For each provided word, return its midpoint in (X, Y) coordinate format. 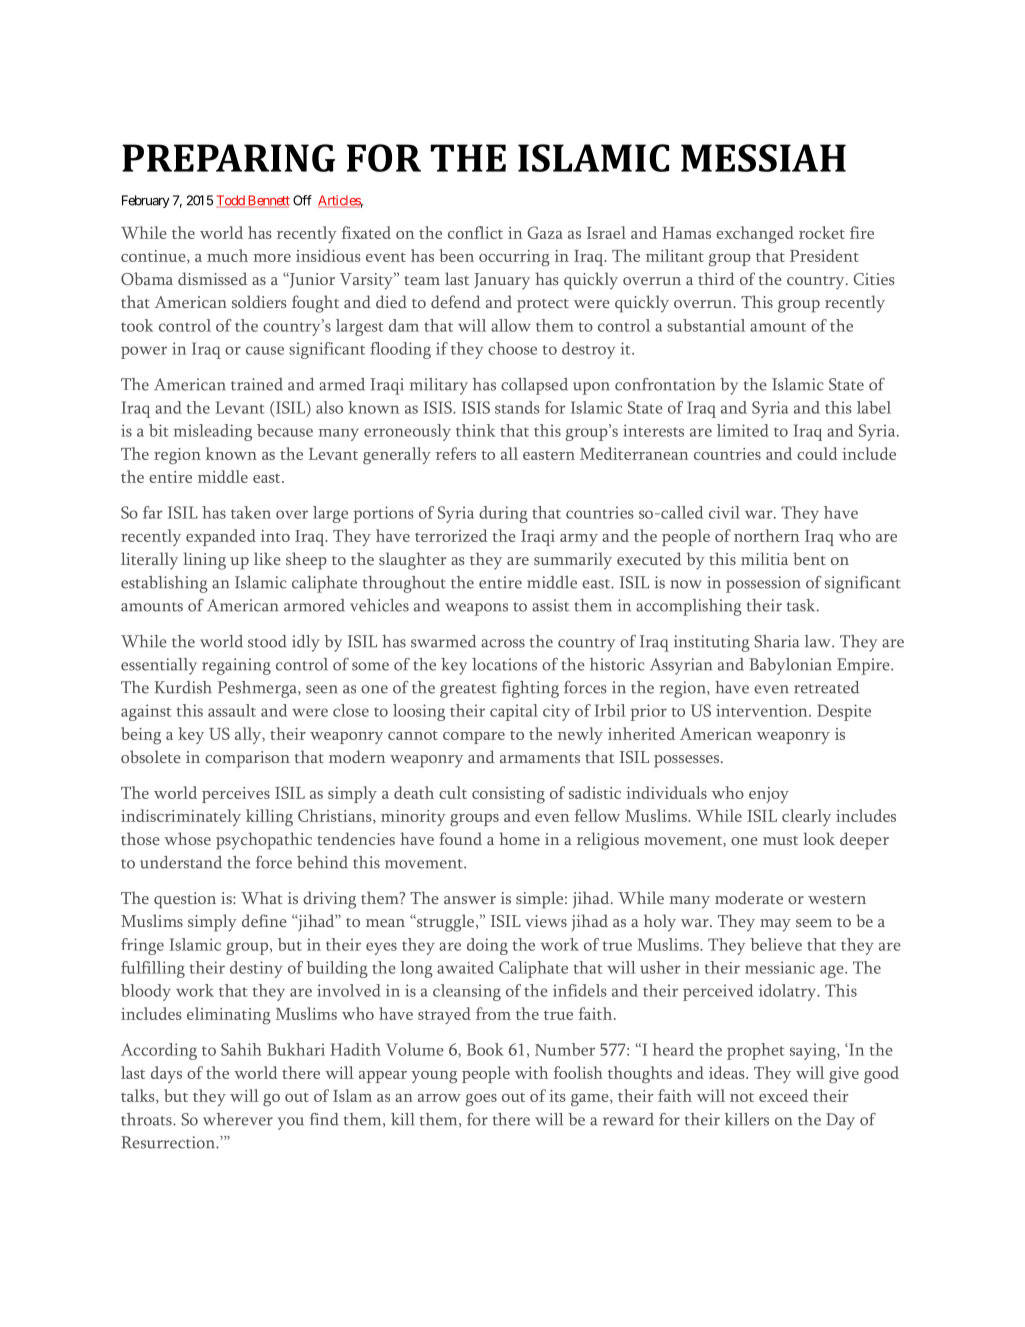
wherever (238, 1119)
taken (251, 512)
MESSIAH (763, 158)
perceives (236, 795)
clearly (806, 817)
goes (481, 1100)
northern (766, 535)
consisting (508, 795)
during (503, 514)
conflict (475, 232)
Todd (231, 201)
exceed (783, 1095)
